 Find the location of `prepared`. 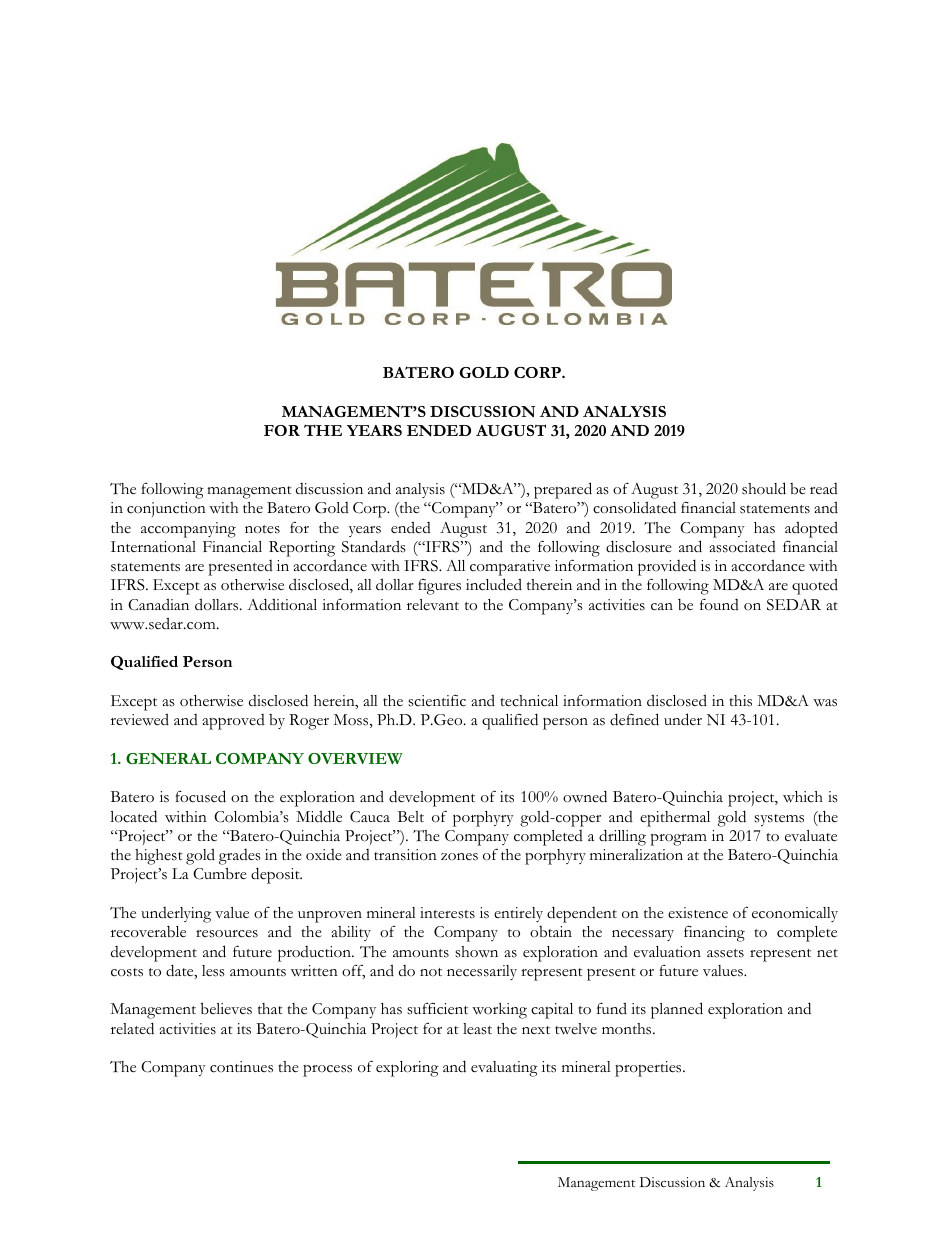

prepared is located at coordinates (563, 490).
